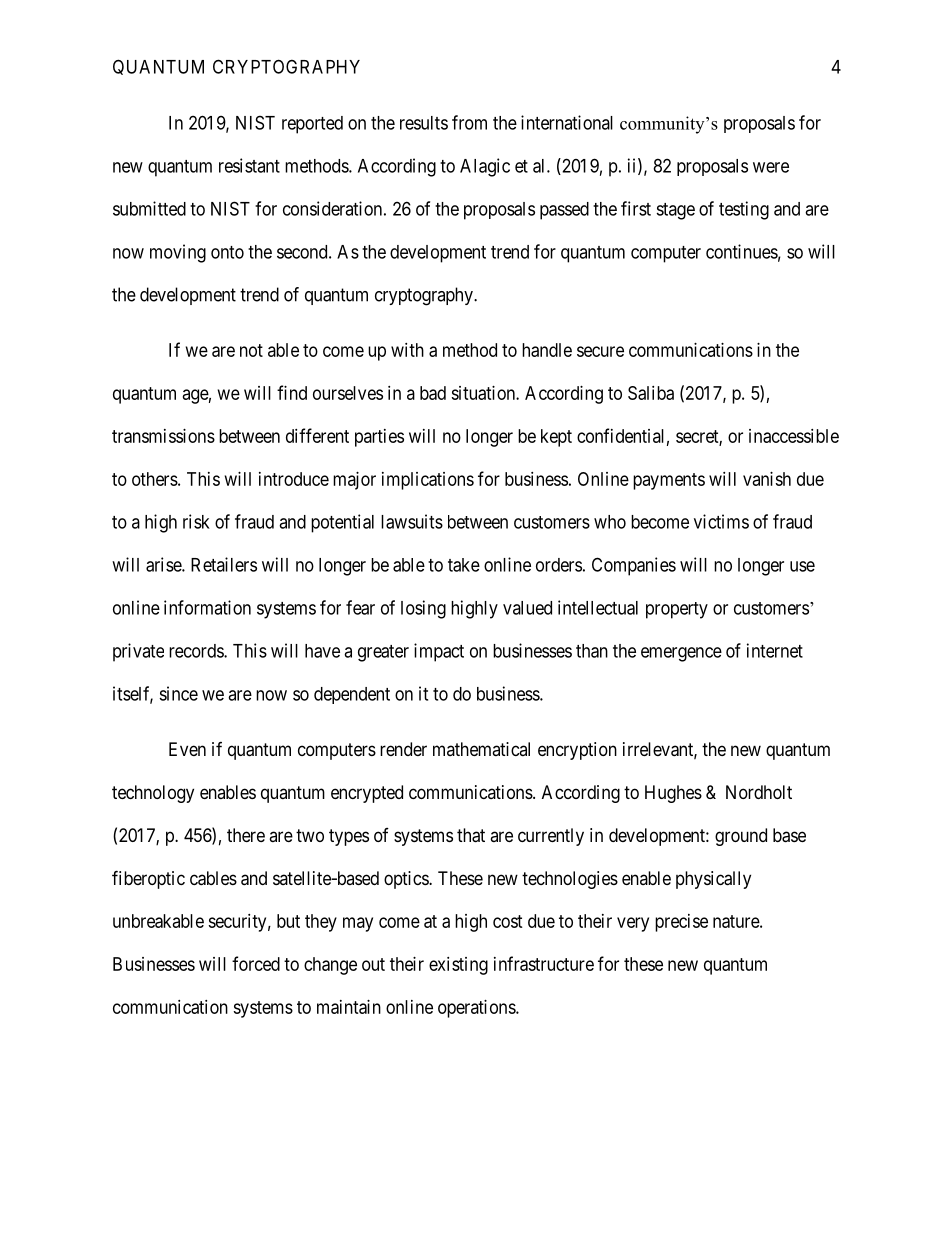 This document has width=952, height=1233. Describe the element at coordinates (681, 654) in the document. I see `emergence` at that location.
